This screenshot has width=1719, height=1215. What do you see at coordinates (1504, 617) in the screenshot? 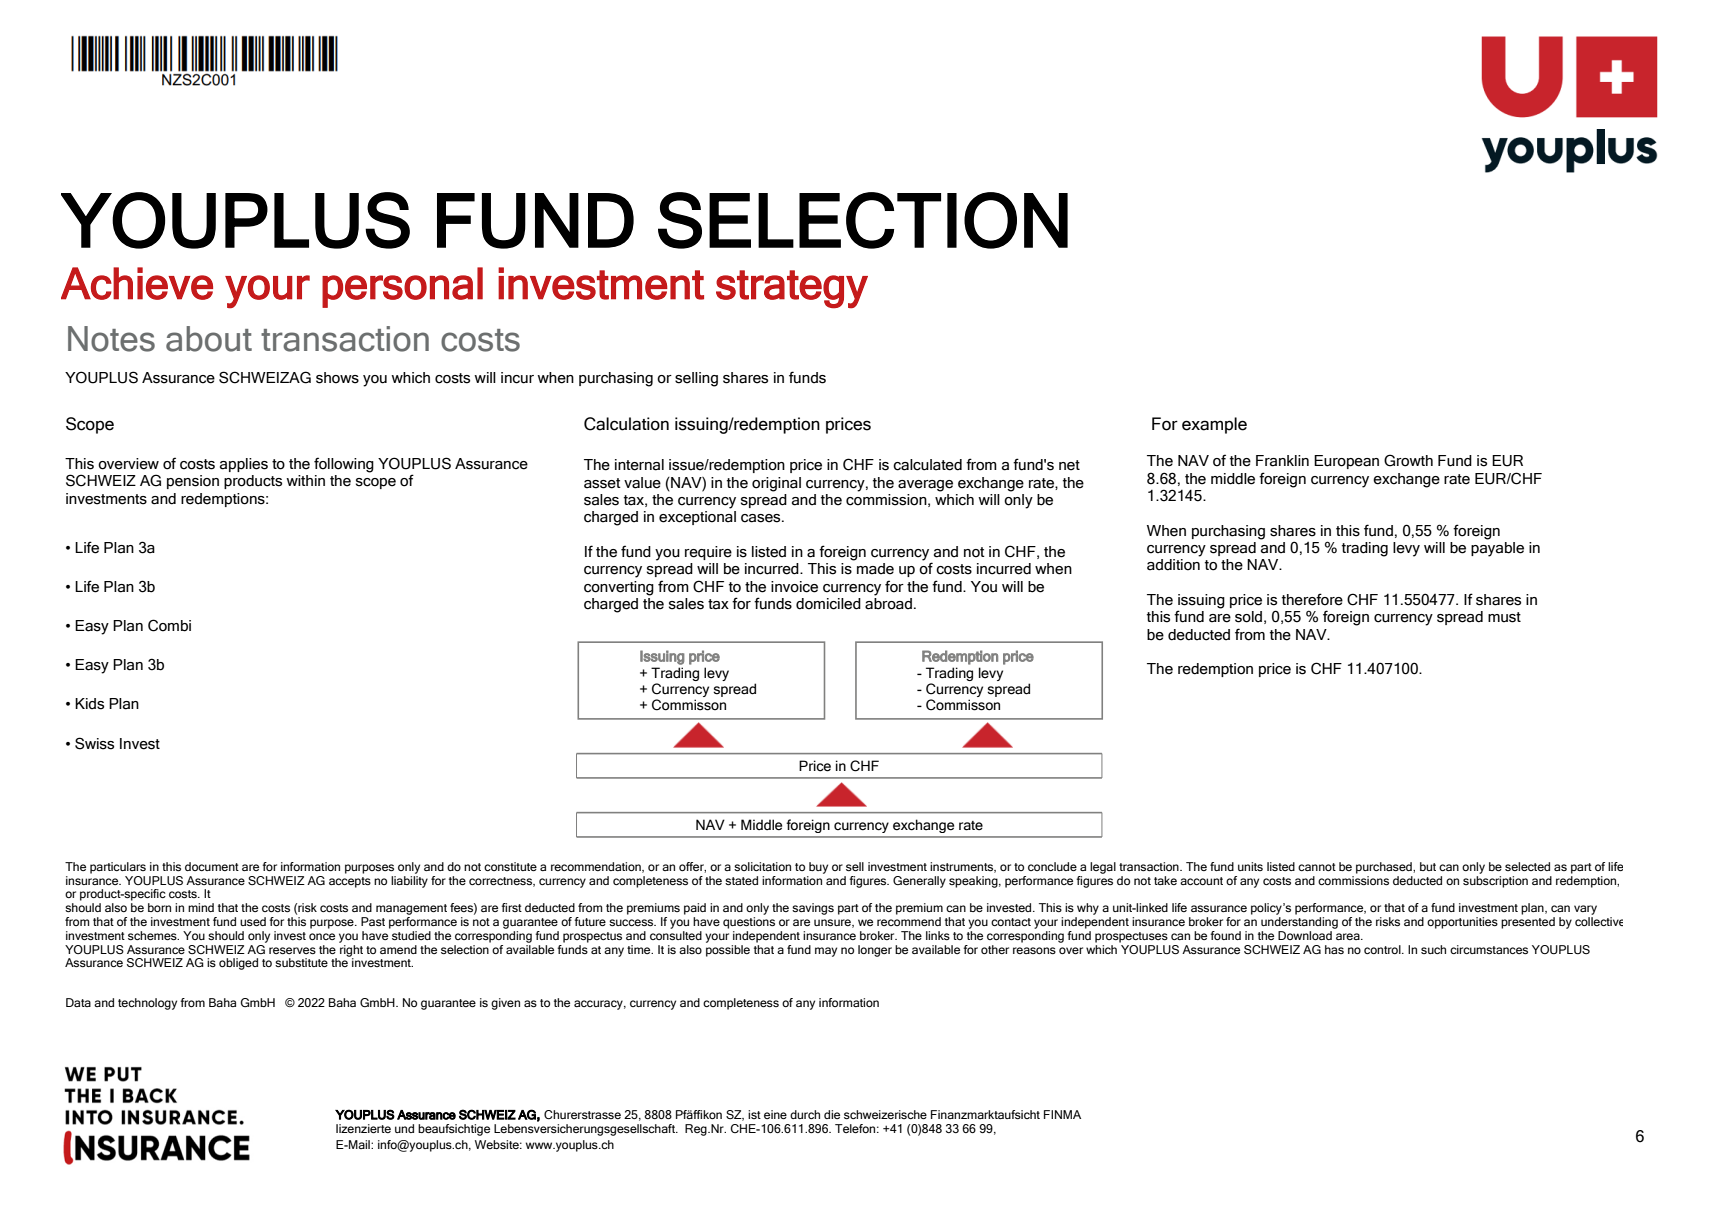
I see `must` at bounding box center [1504, 617].
